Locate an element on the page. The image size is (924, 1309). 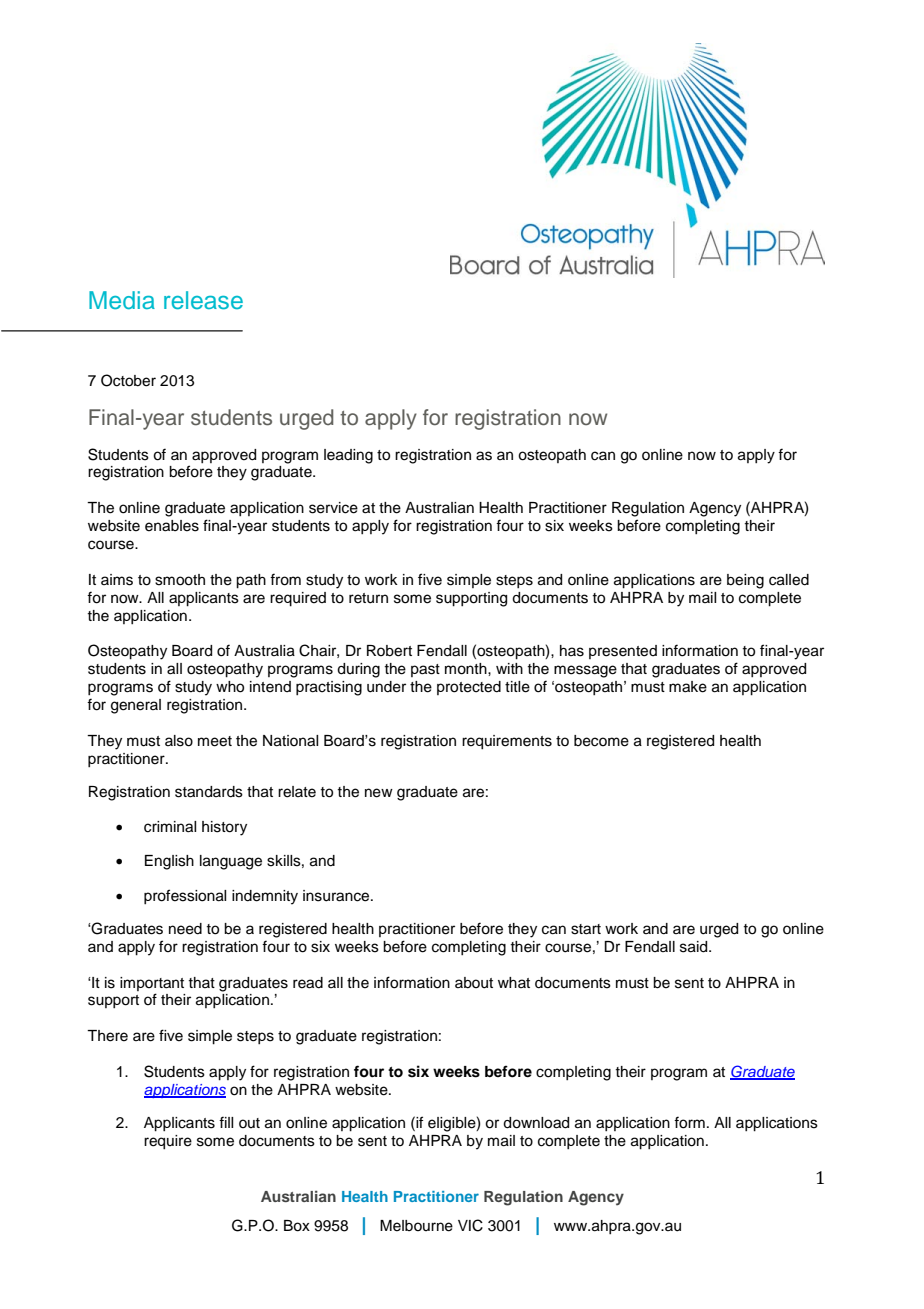
Box is located at coordinates (297, 1226).
